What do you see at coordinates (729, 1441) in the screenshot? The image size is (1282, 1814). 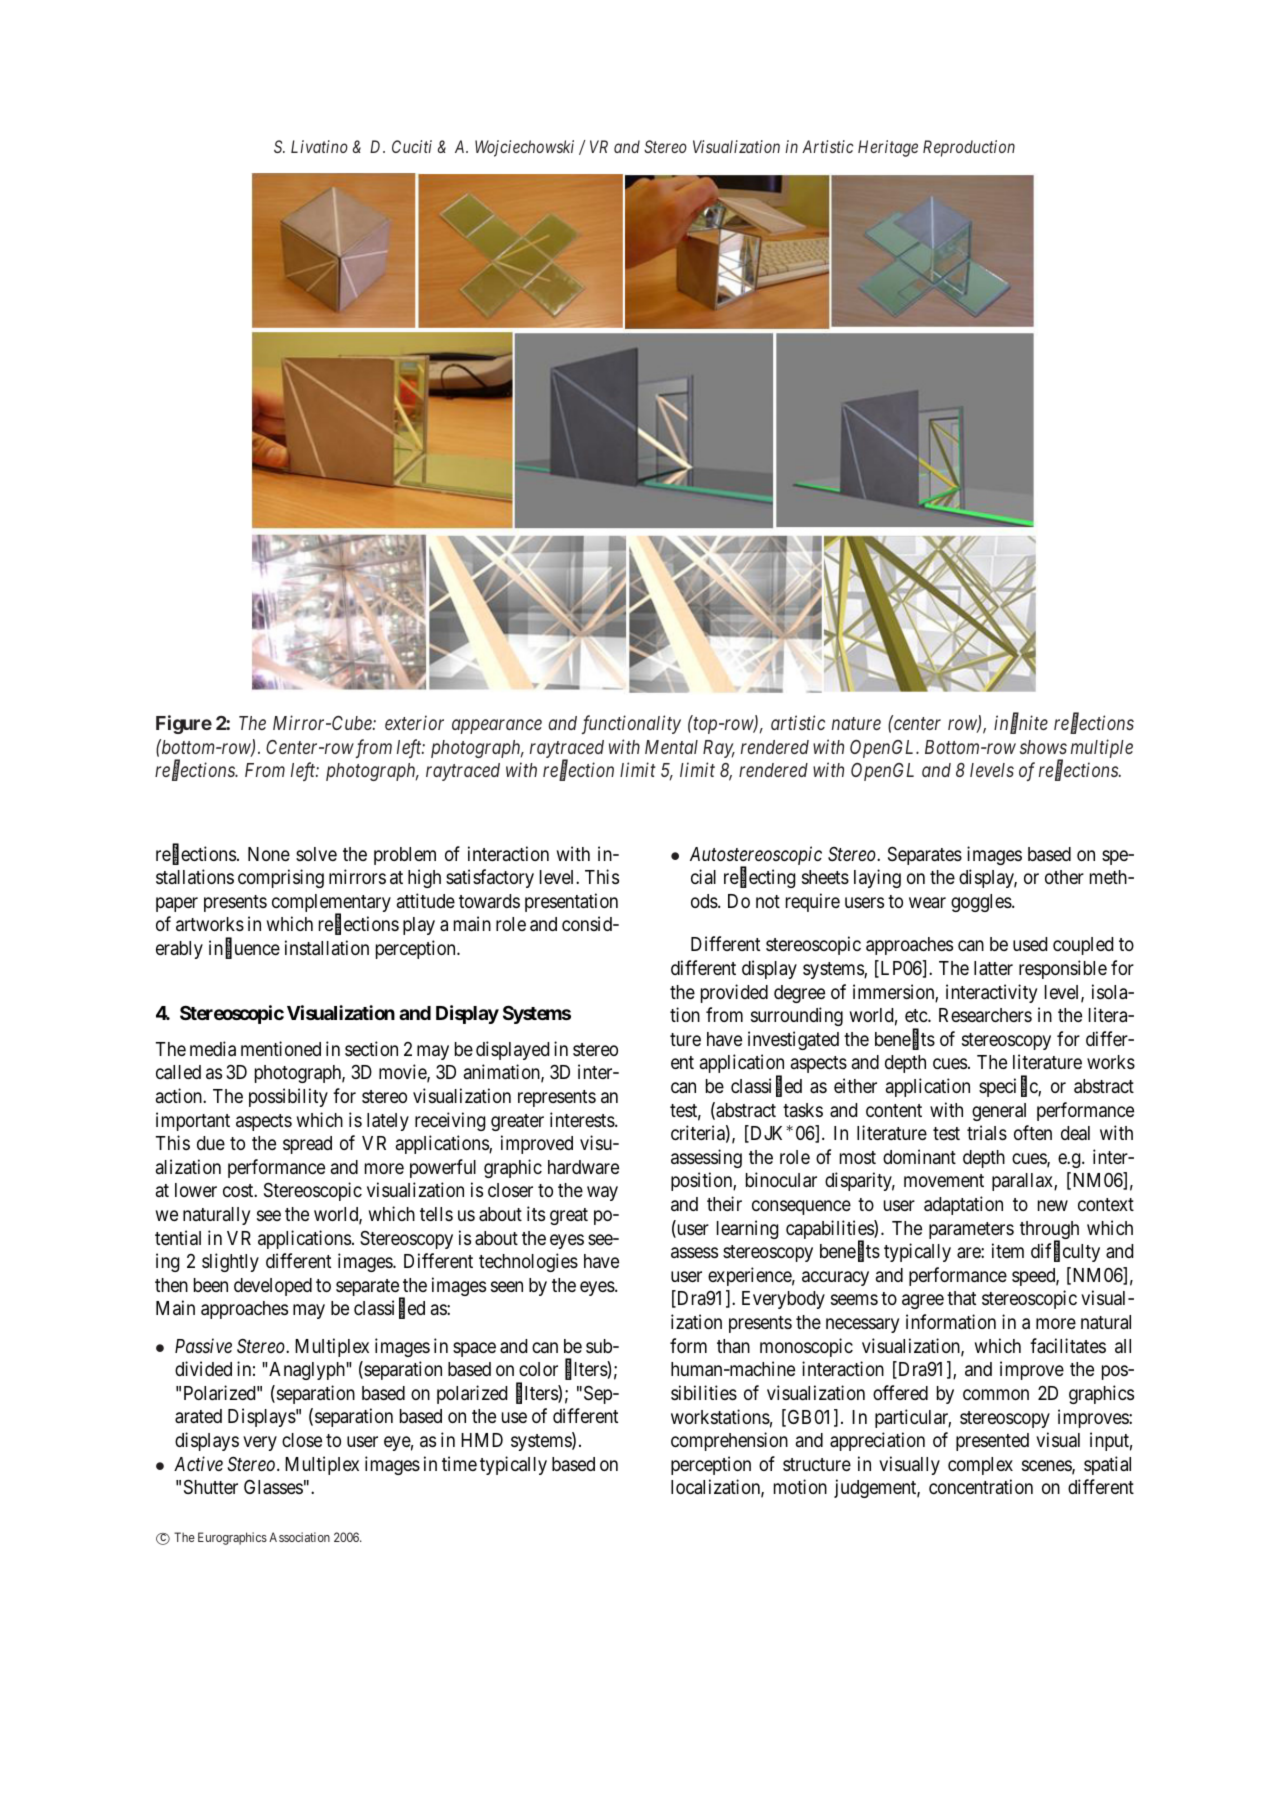 I see `comprehension` at bounding box center [729, 1441].
